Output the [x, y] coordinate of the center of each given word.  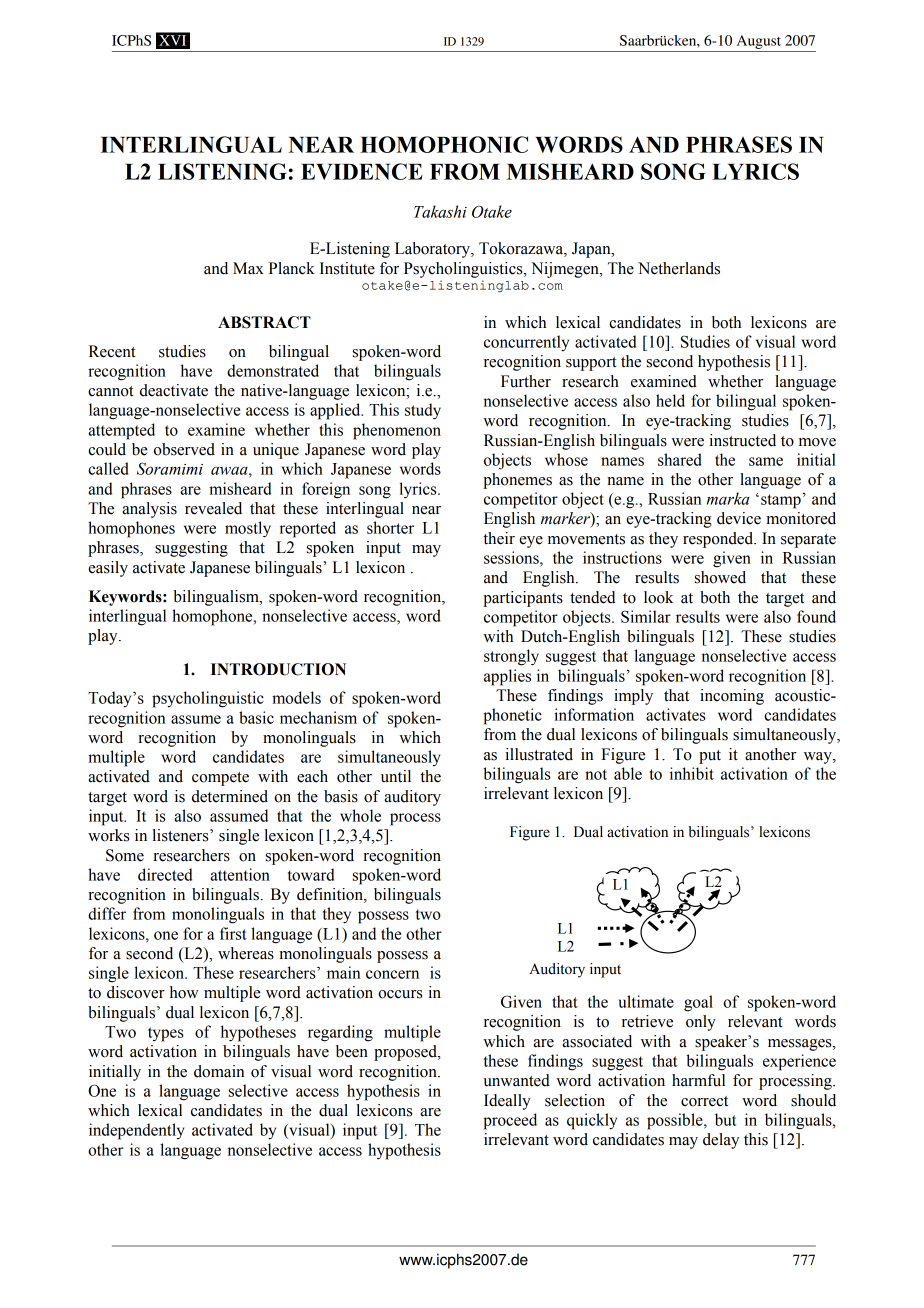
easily [108, 569]
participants [523, 599]
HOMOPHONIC [444, 144]
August [759, 42]
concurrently [526, 343]
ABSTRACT [264, 322]
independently [136, 1131]
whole [360, 815]
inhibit [692, 773]
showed [720, 577]
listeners [181, 835]
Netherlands [679, 268]
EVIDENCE [362, 171]
